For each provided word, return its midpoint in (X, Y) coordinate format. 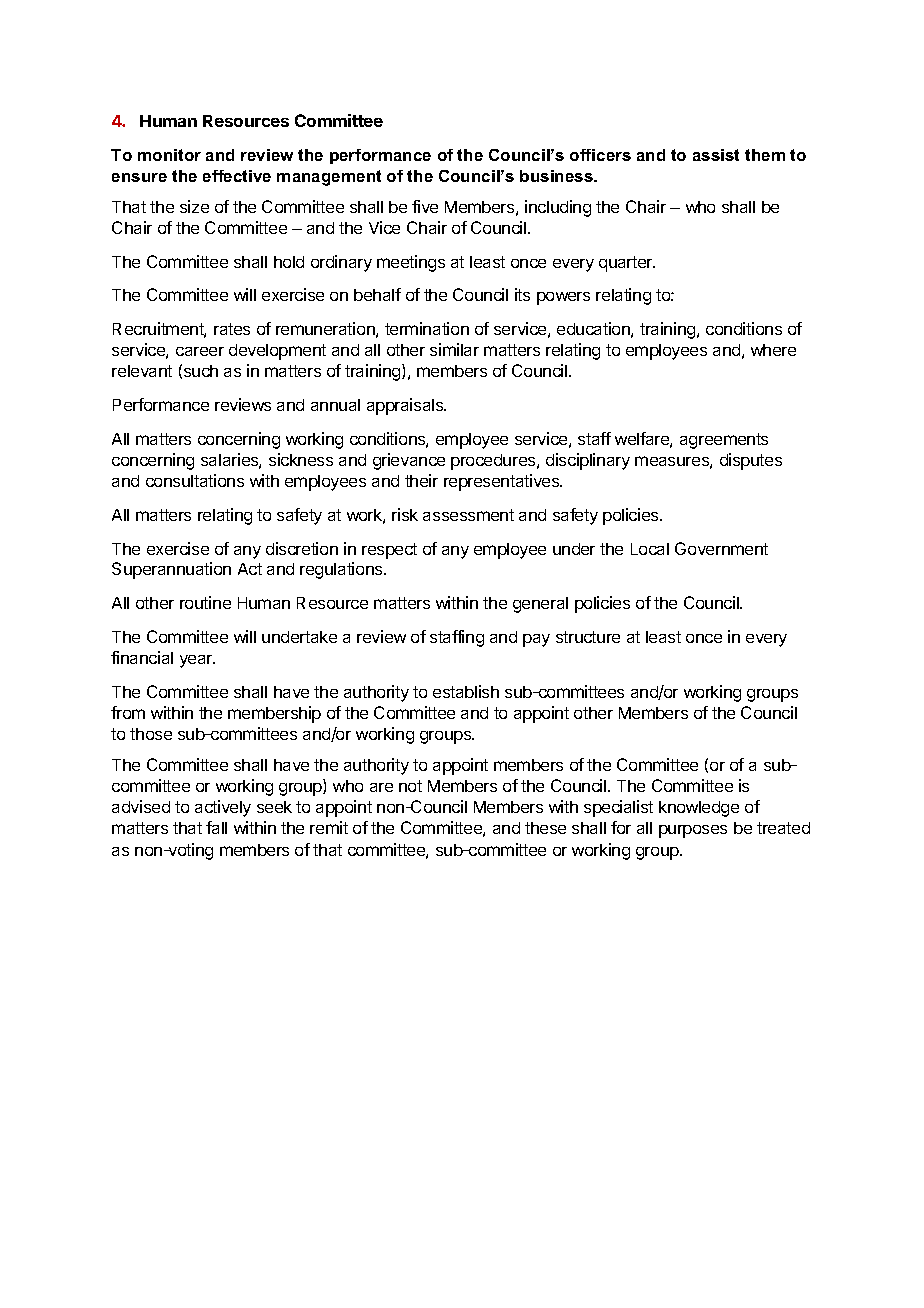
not (410, 786)
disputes (751, 461)
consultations (195, 480)
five (425, 206)
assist (716, 155)
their (421, 480)
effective (237, 176)
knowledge (699, 809)
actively (223, 808)
